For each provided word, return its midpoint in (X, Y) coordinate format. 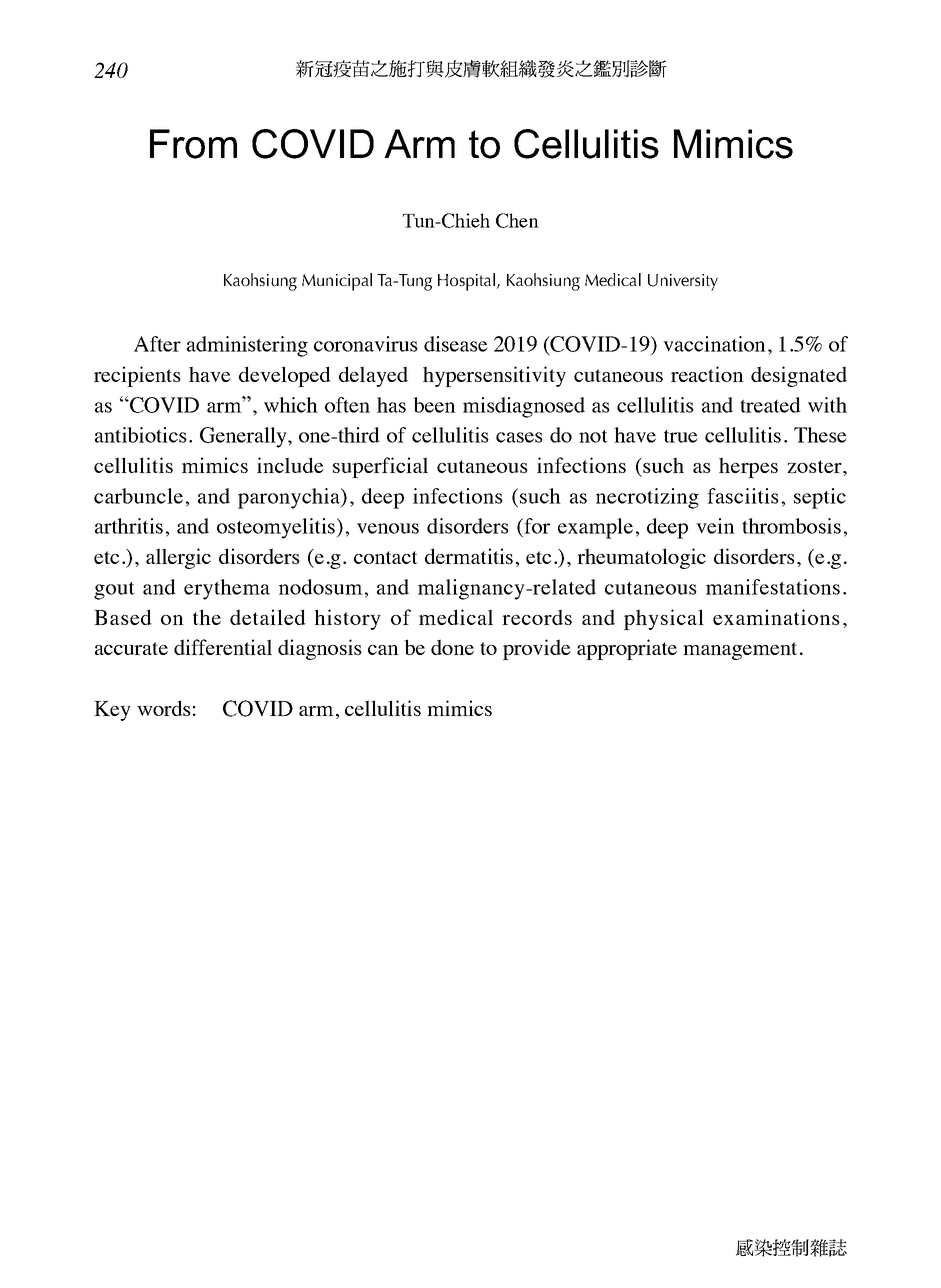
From (193, 144)
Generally (244, 437)
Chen (517, 220)
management (740, 651)
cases (519, 437)
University (683, 282)
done (452, 647)
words (164, 708)
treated (770, 405)
